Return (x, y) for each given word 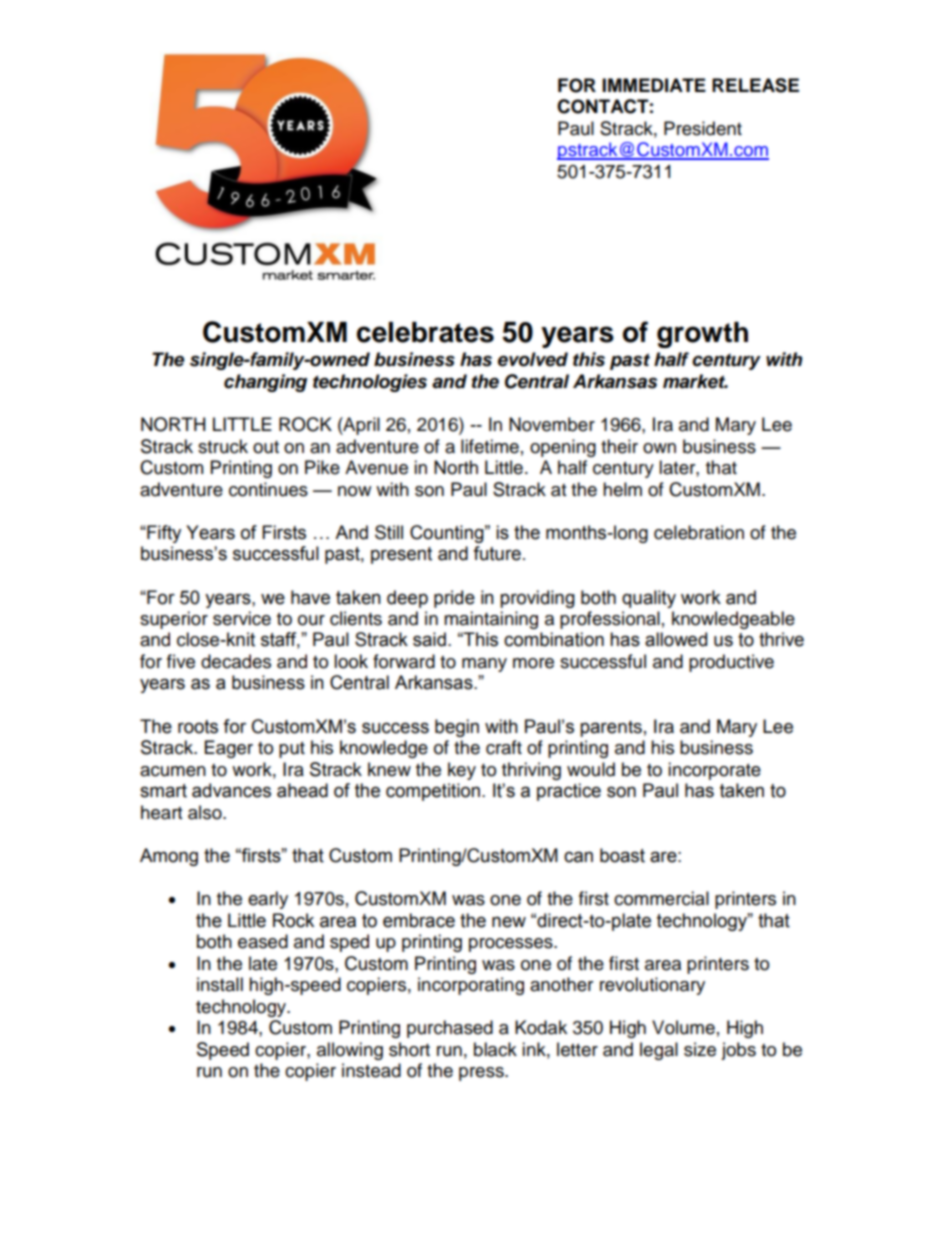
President (703, 128)
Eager (229, 749)
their (619, 446)
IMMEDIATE (654, 85)
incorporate (714, 771)
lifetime (490, 446)
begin (457, 728)
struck (223, 446)
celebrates (425, 332)
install (220, 984)
